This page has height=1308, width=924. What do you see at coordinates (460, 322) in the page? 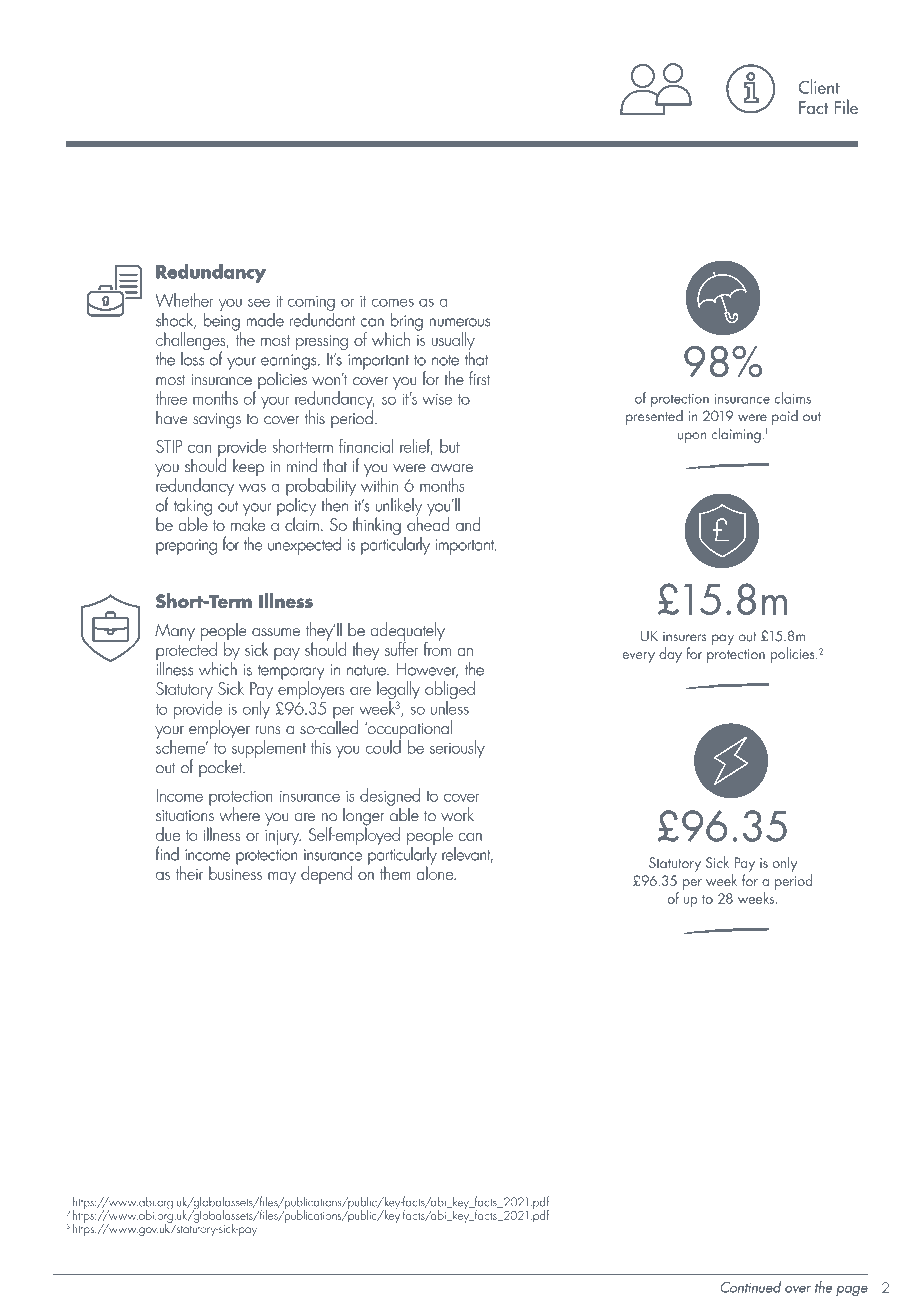
I see `numerous` at bounding box center [460, 322].
